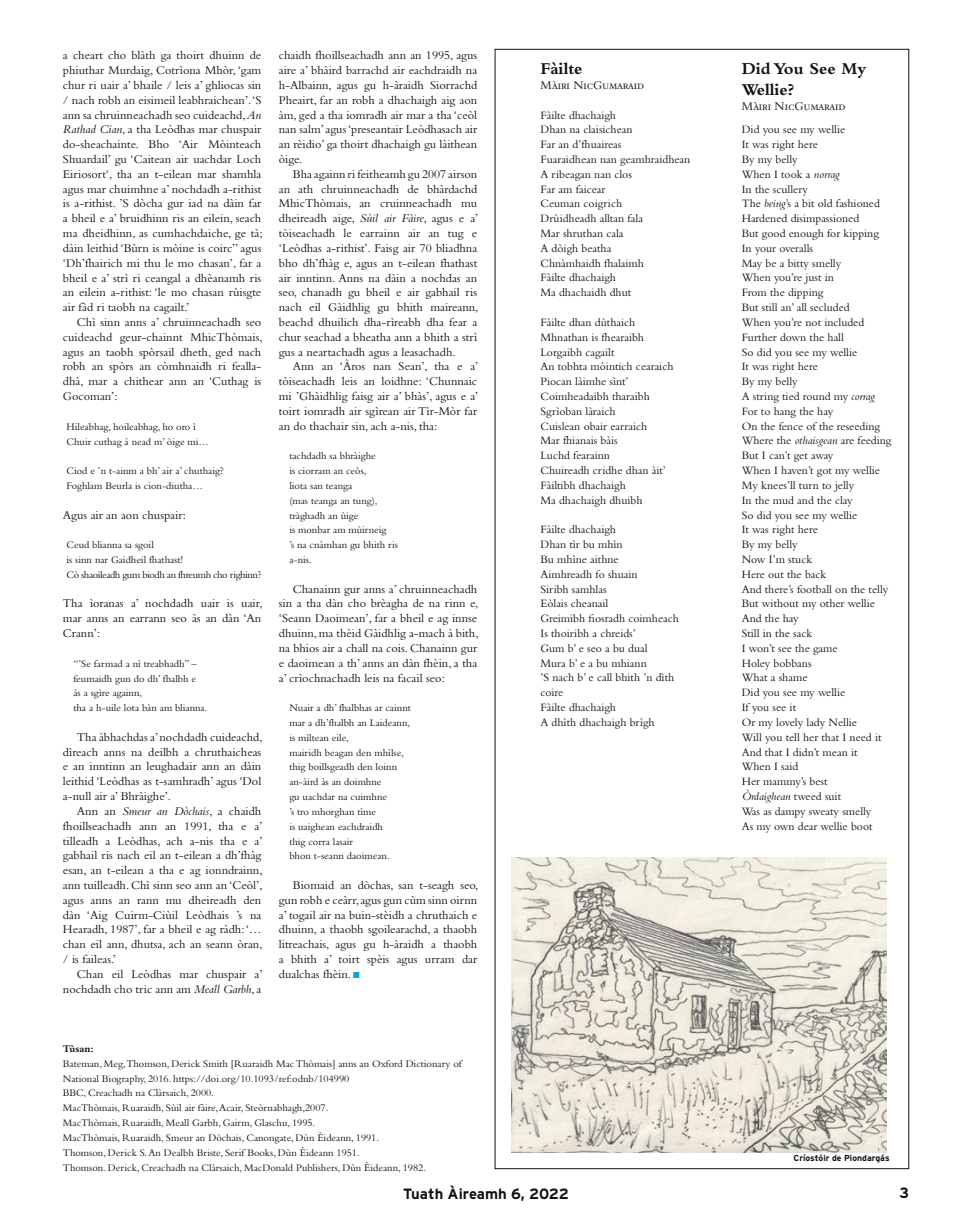 Image resolution: width=962 pixels, height=1232 pixels. I want to click on Loch, so click(249, 159).
